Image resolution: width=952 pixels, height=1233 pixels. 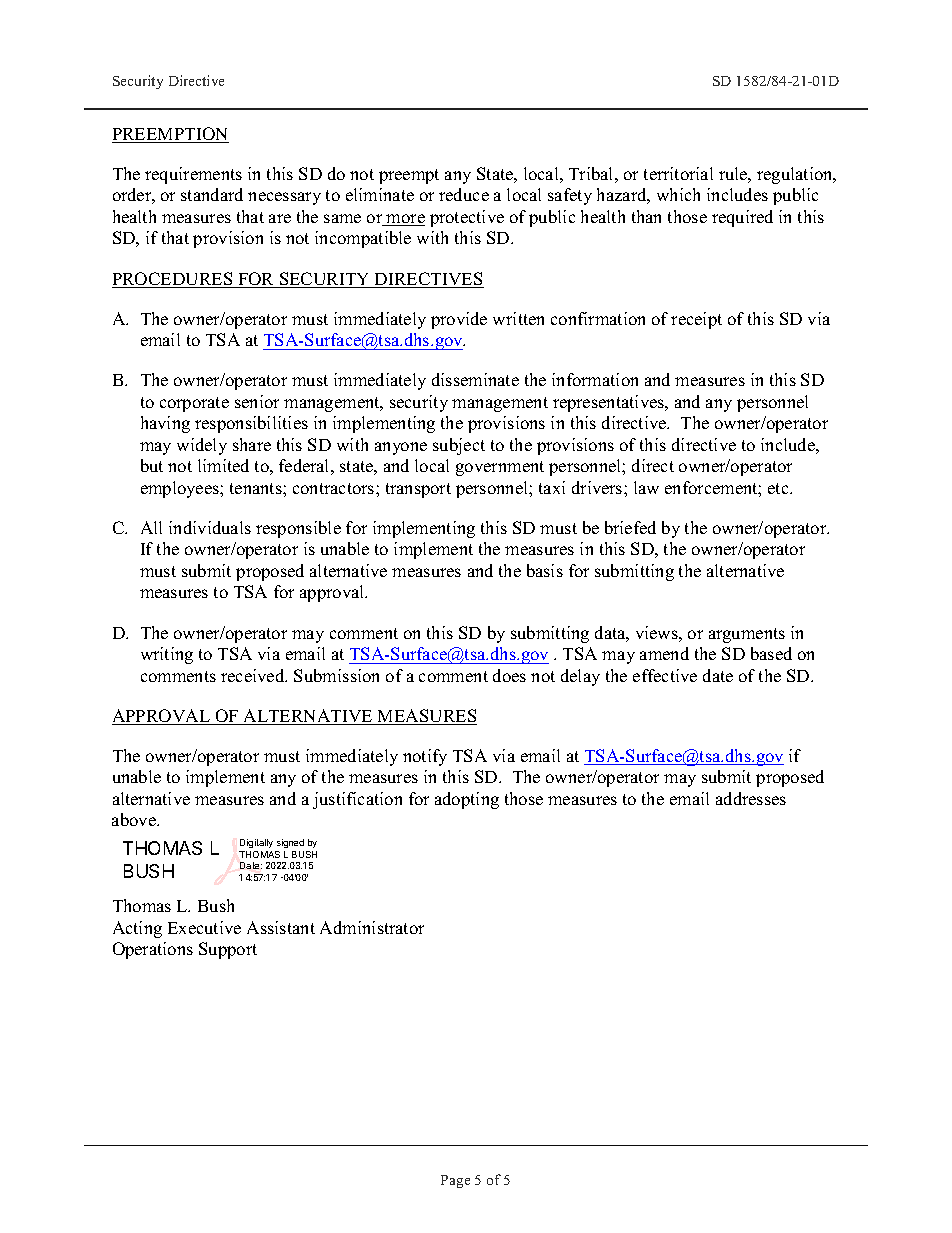 I want to click on required, so click(x=742, y=218).
